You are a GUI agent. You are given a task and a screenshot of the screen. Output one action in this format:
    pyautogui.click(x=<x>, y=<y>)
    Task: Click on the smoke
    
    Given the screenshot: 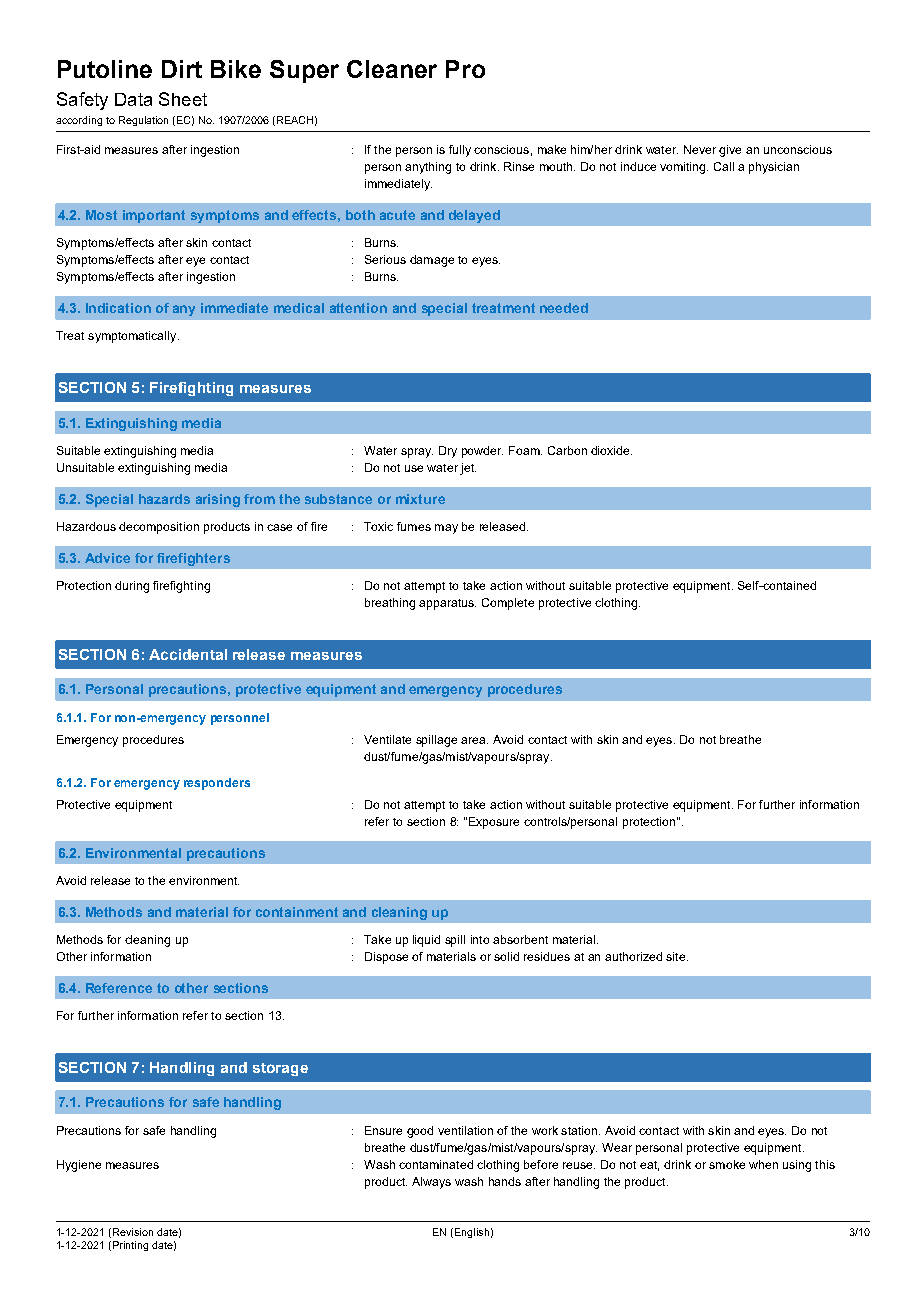 What is the action you would take?
    pyautogui.click(x=727, y=1164)
